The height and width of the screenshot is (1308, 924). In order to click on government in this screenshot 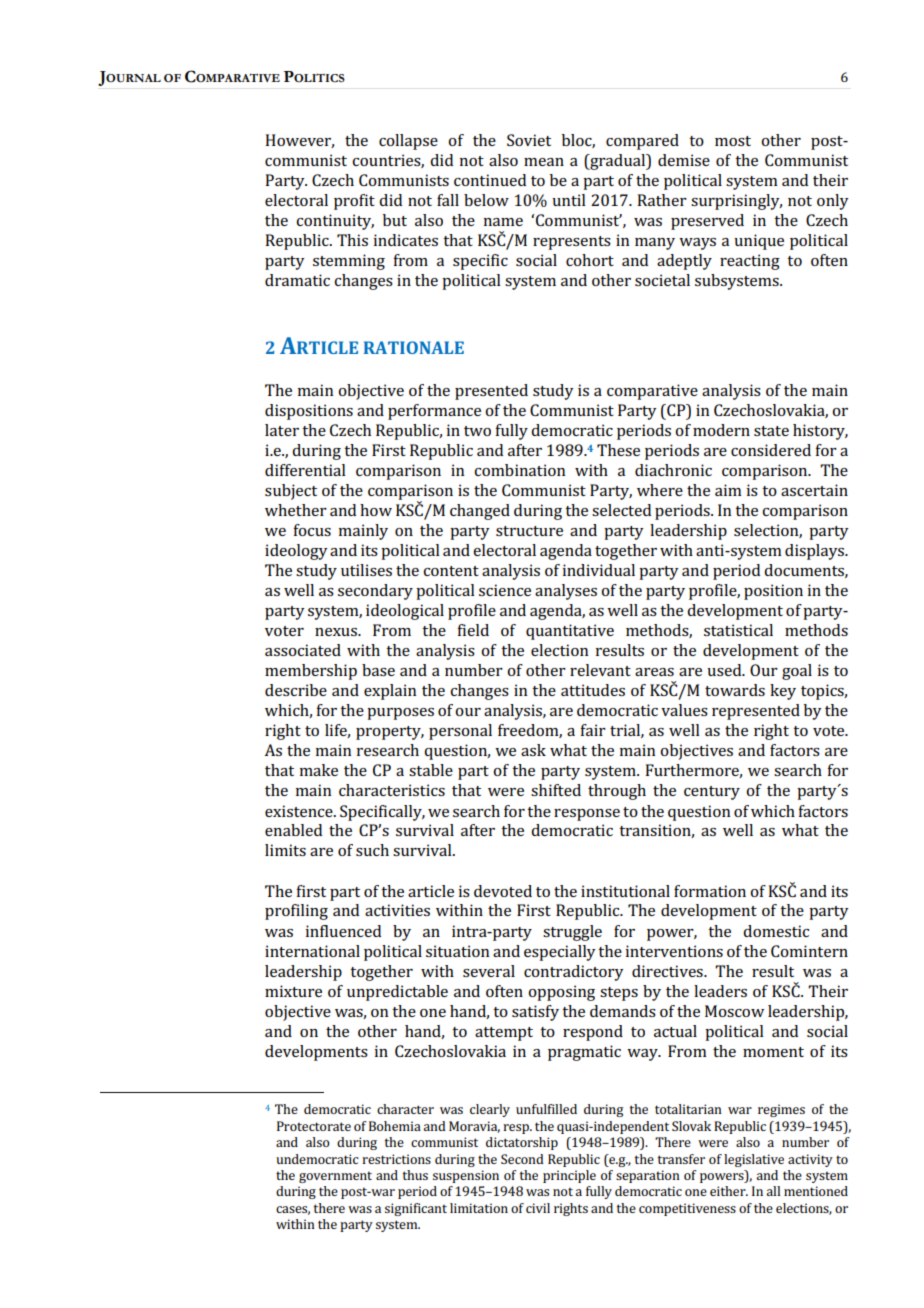, I will do `click(335, 1177)`.
